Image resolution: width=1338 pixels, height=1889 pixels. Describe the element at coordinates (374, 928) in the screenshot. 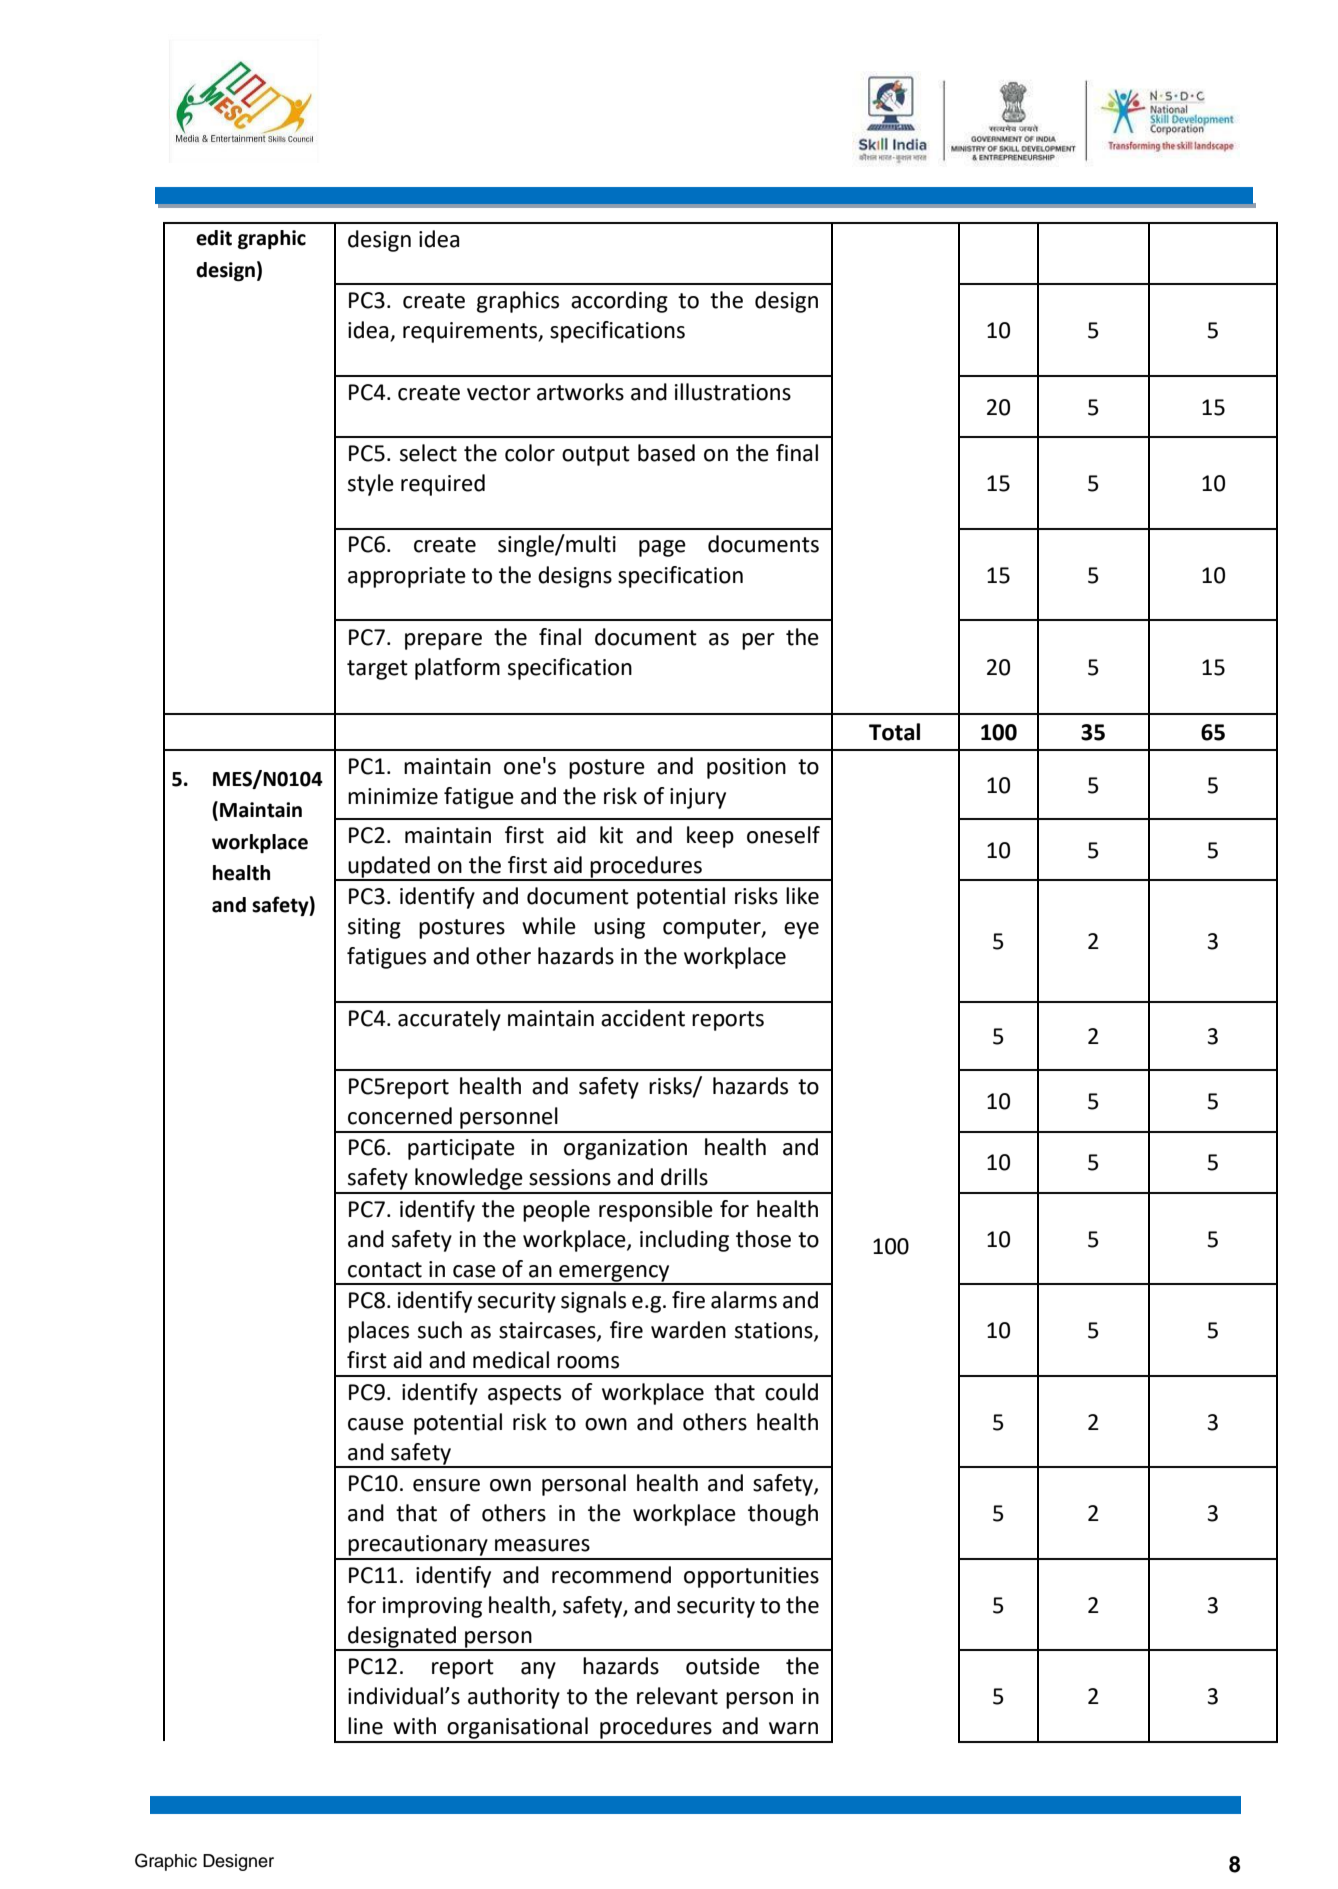

I see `siting` at that location.
